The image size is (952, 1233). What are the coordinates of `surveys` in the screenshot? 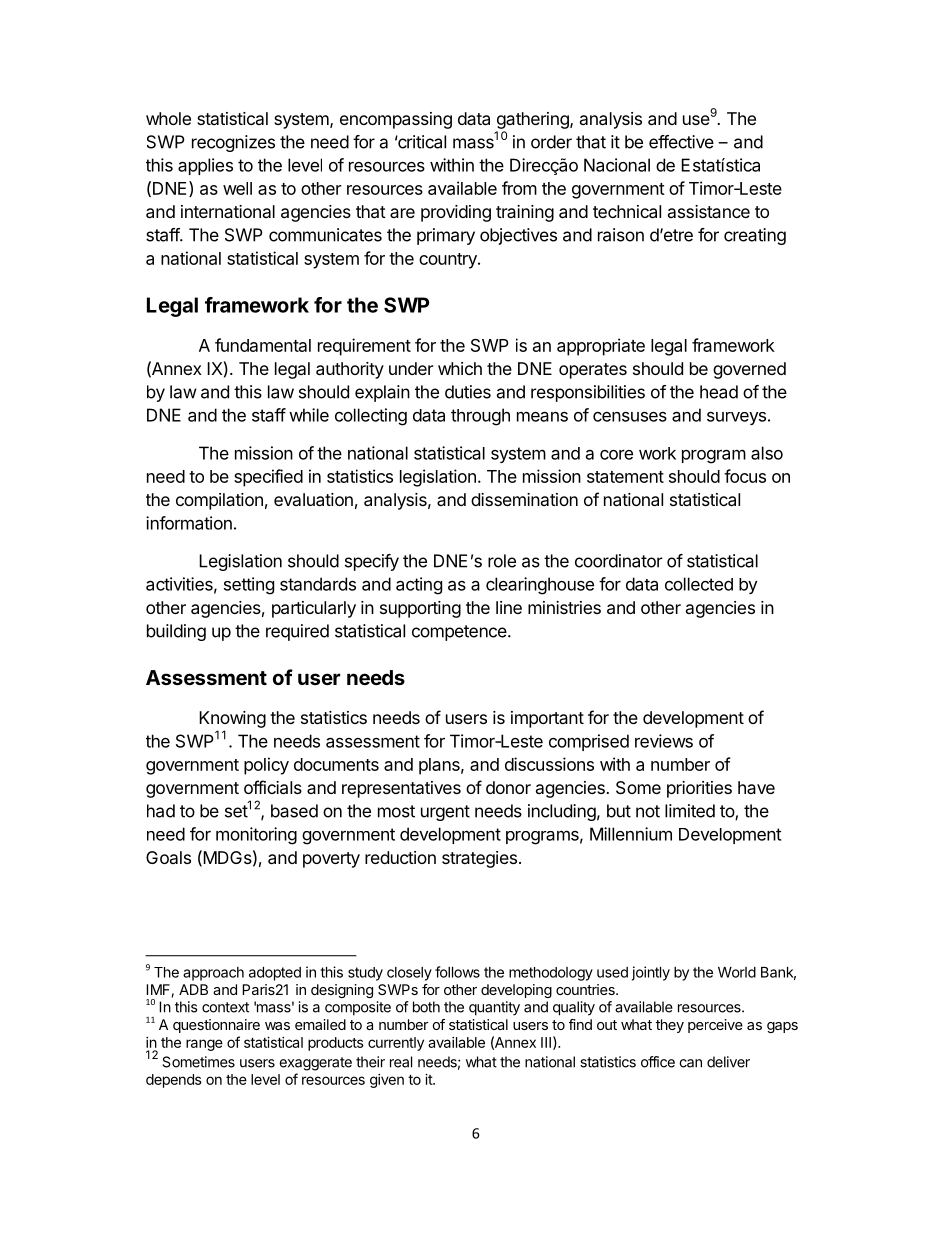 It's located at (736, 418).
